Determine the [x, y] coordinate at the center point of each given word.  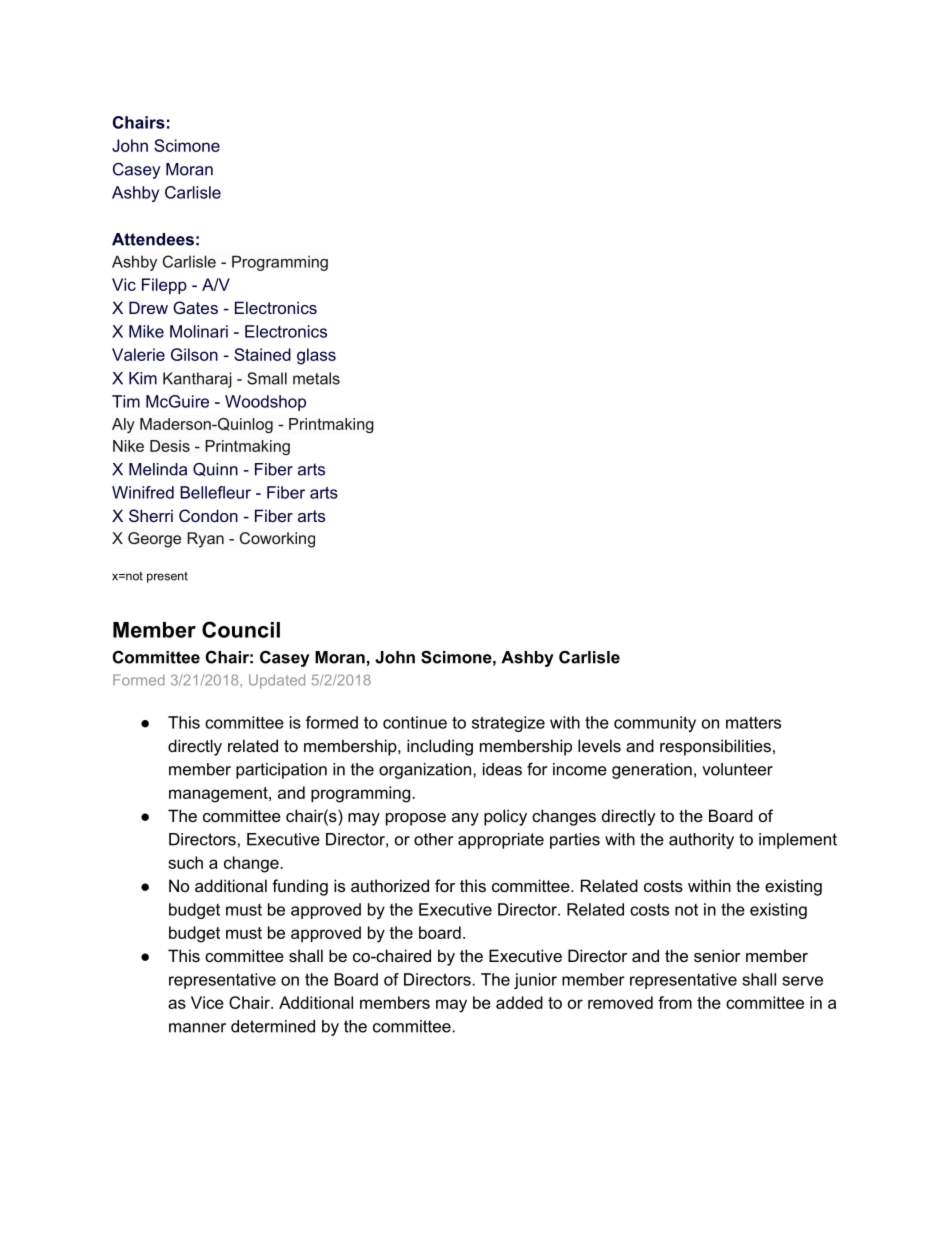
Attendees [153, 239]
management [219, 795]
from [675, 1002]
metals [316, 378]
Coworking [277, 540]
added [519, 1002]
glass [316, 356]
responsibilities [715, 747]
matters [753, 723]
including [440, 747]
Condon [208, 515]
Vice [207, 1002]
